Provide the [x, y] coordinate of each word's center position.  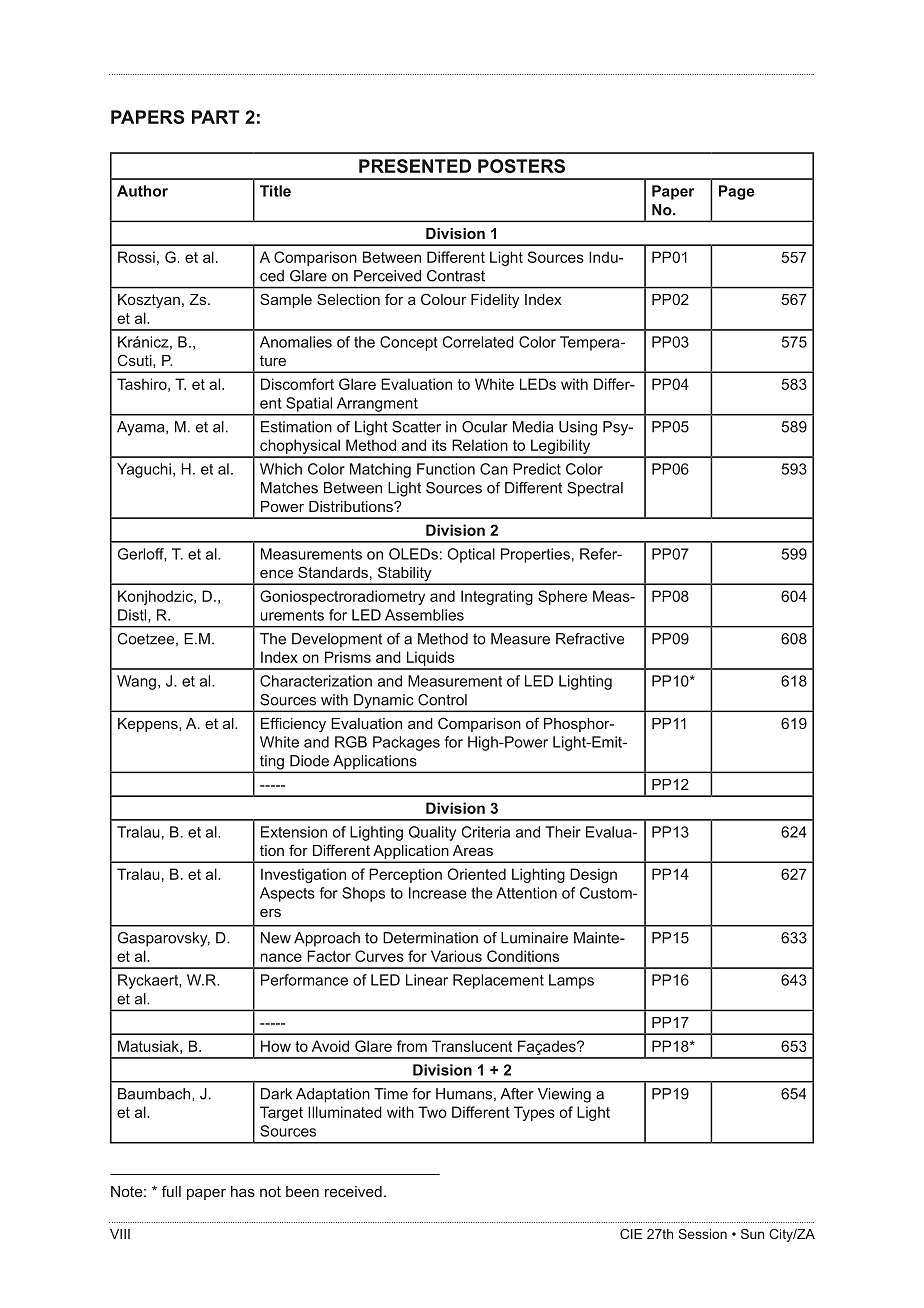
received [353, 1191]
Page [737, 192]
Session [702, 1234]
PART [216, 117]
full [171, 1191]
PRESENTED [415, 166]
